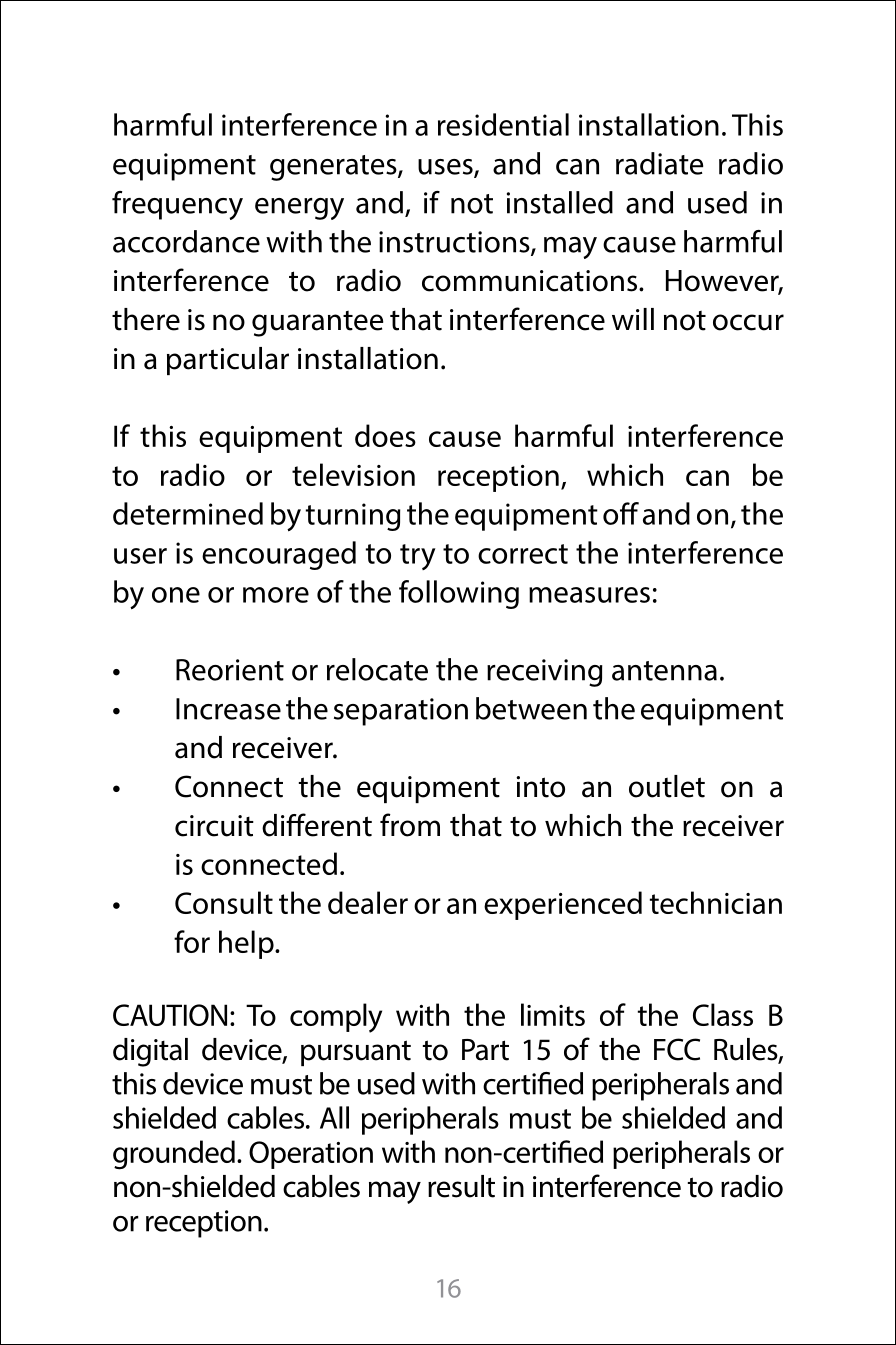 This image has height=1345, width=896. I want to click on radiate, so click(659, 163).
